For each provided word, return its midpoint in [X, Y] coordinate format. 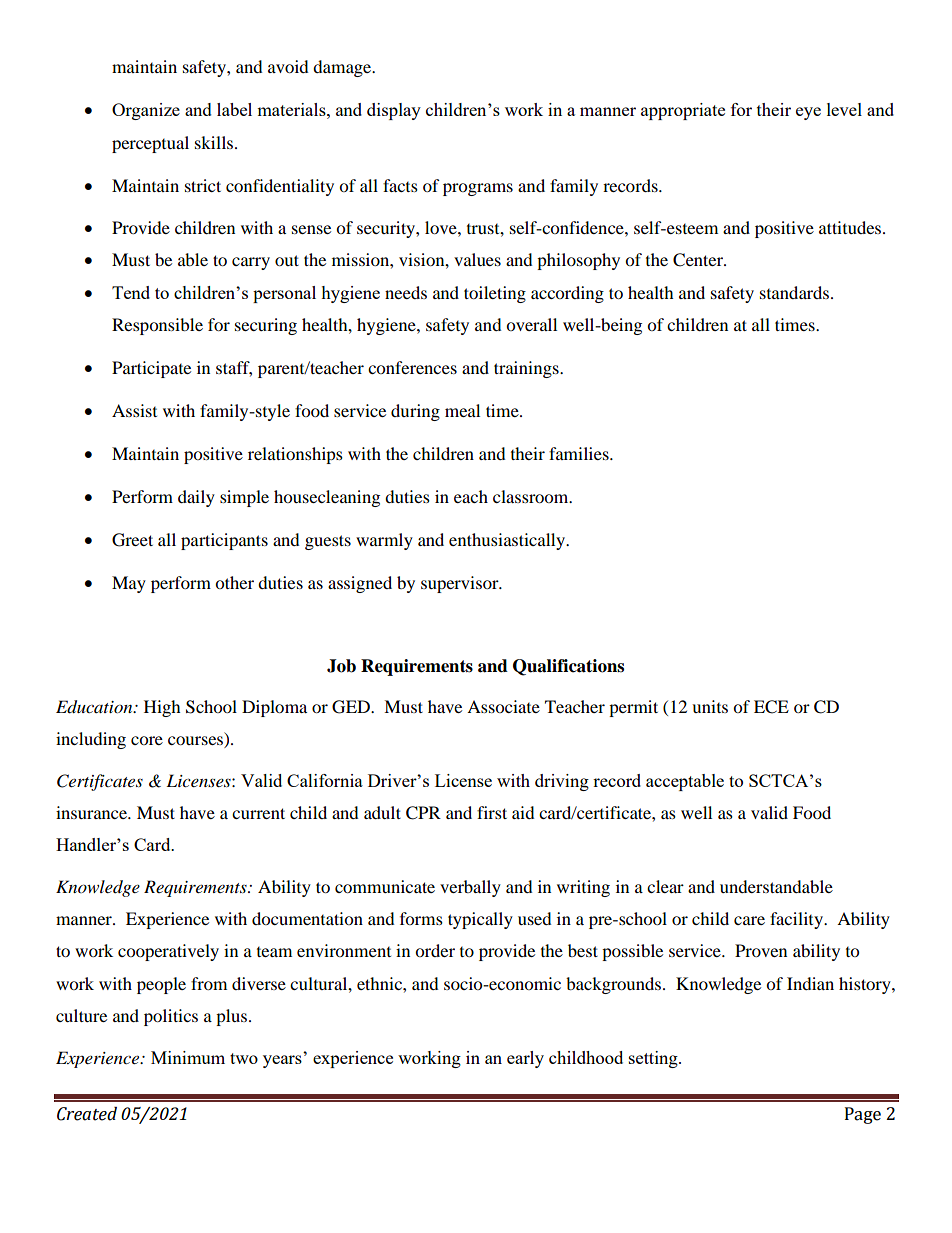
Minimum [188, 1057]
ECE [771, 707]
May [129, 584]
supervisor [461, 584]
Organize [146, 111]
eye [808, 113]
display [394, 111]
